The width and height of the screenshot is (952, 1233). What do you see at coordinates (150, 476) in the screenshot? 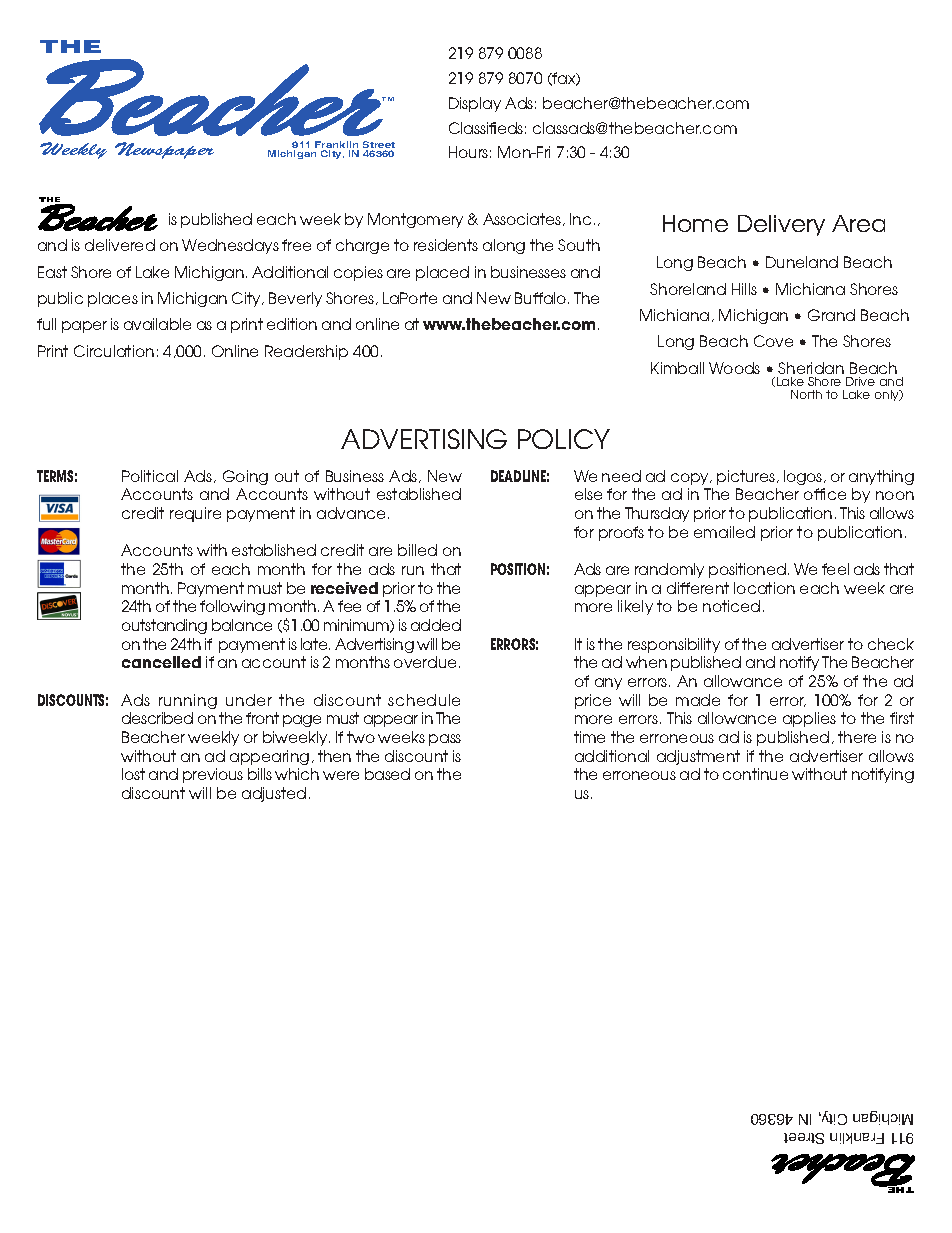
I see `Political` at bounding box center [150, 476].
